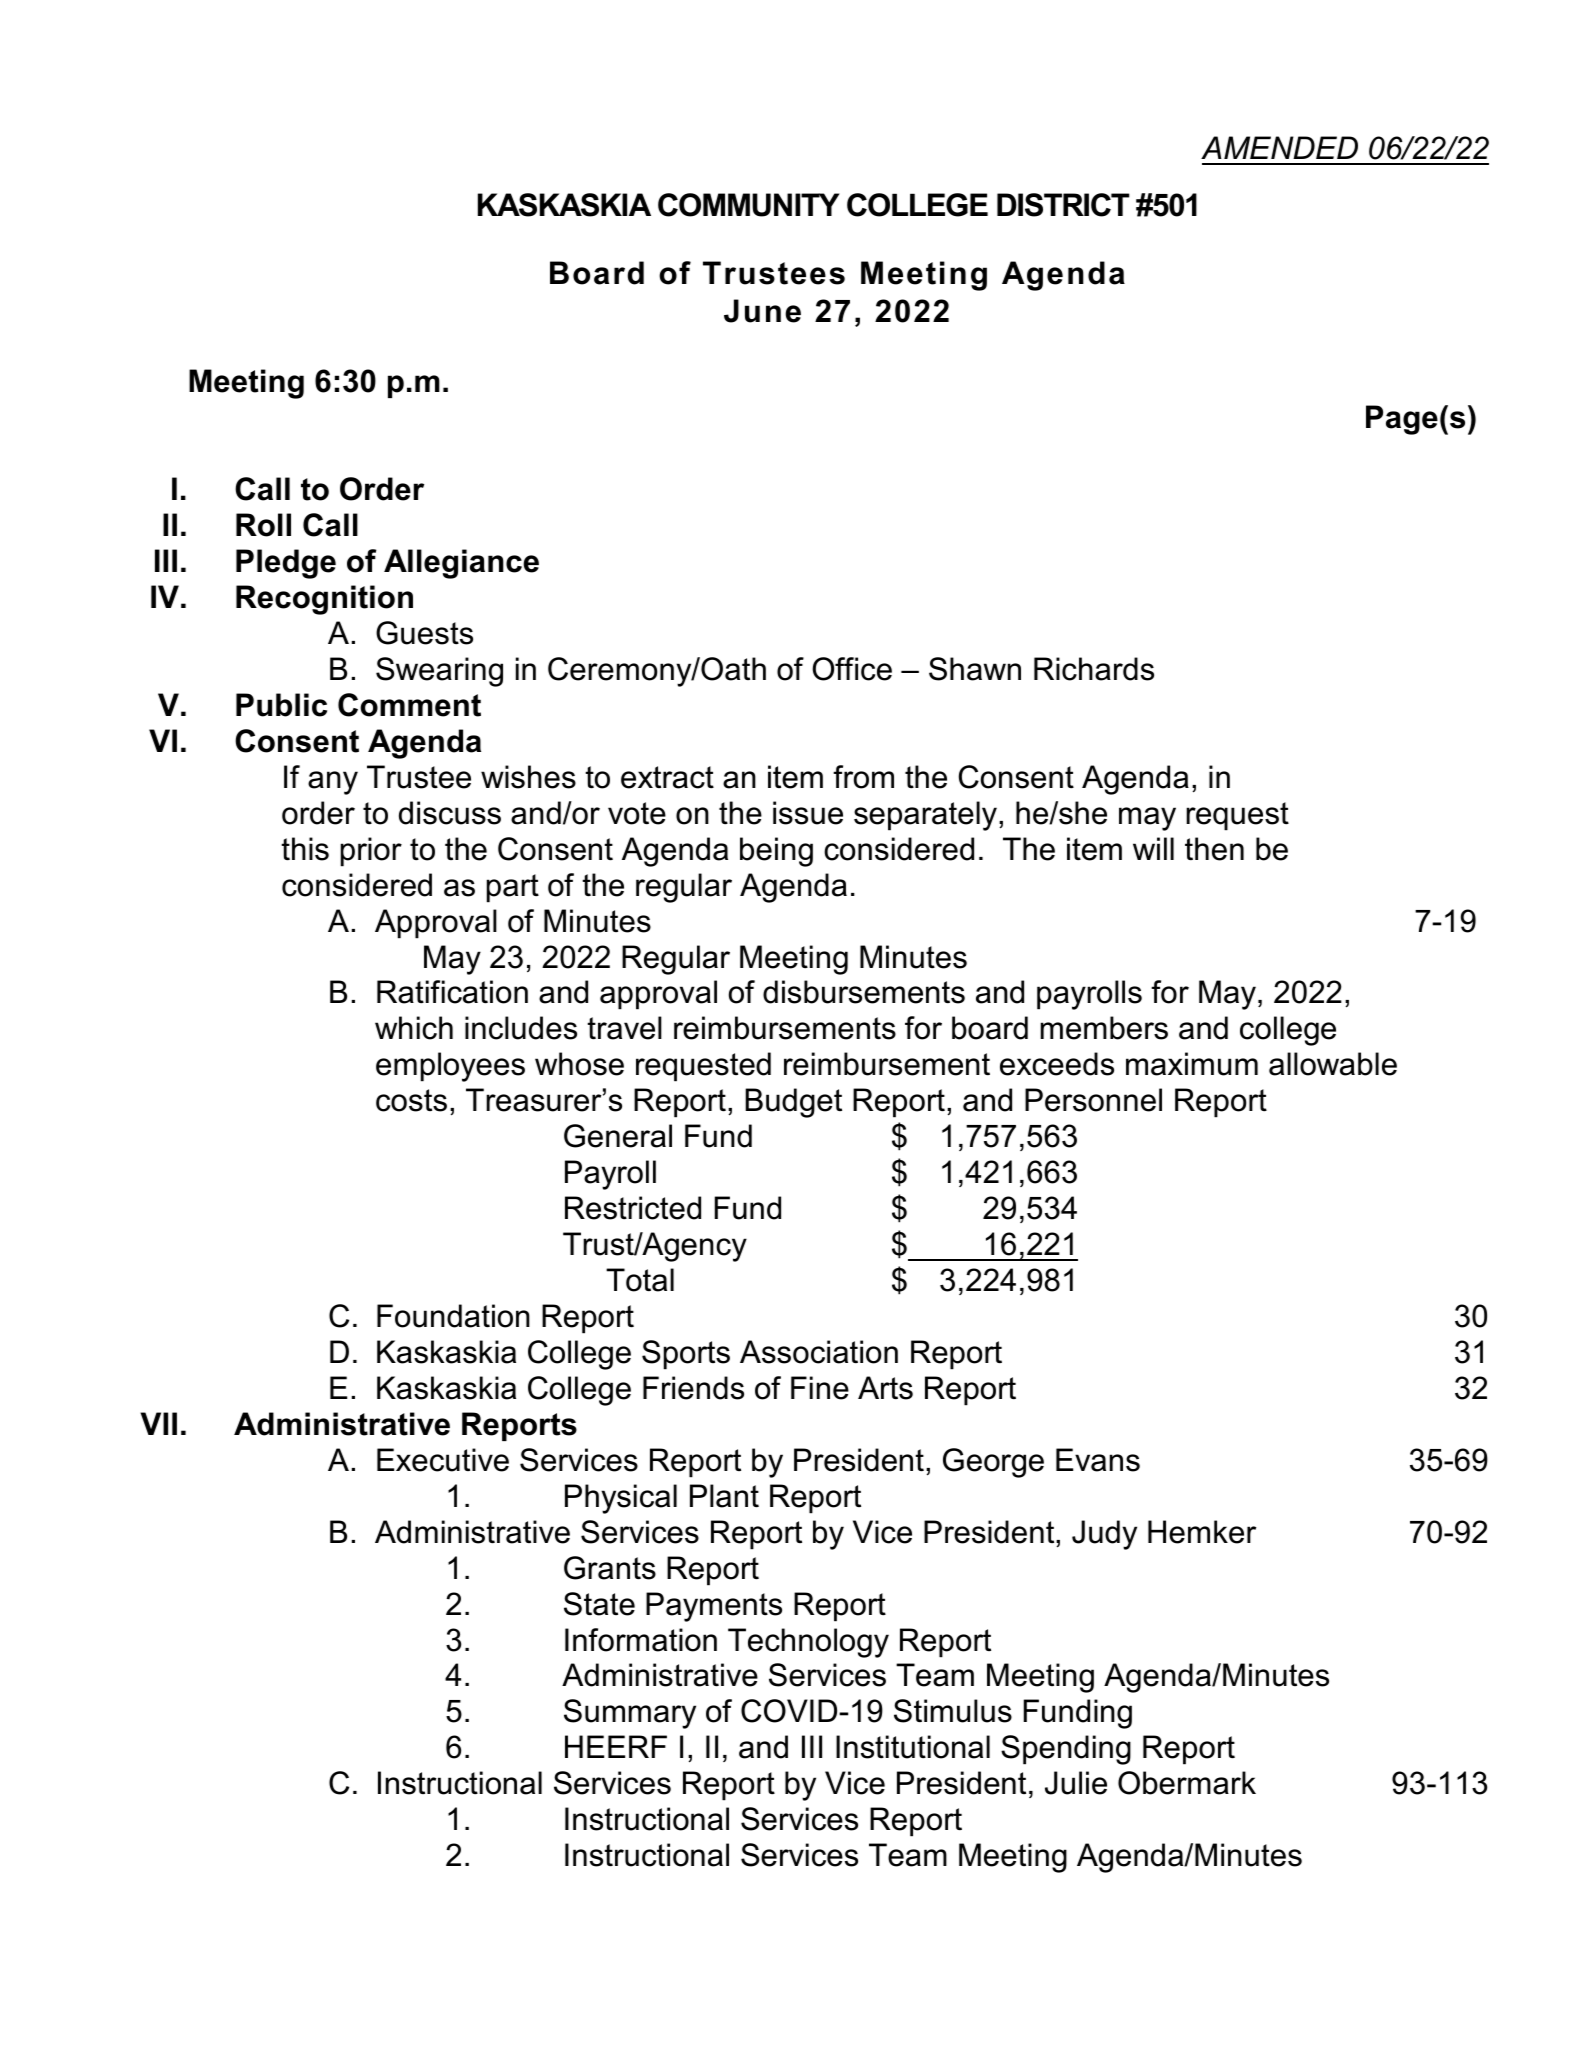  What do you see at coordinates (453, 1316) in the document?
I see `Foundation` at bounding box center [453, 1316].
